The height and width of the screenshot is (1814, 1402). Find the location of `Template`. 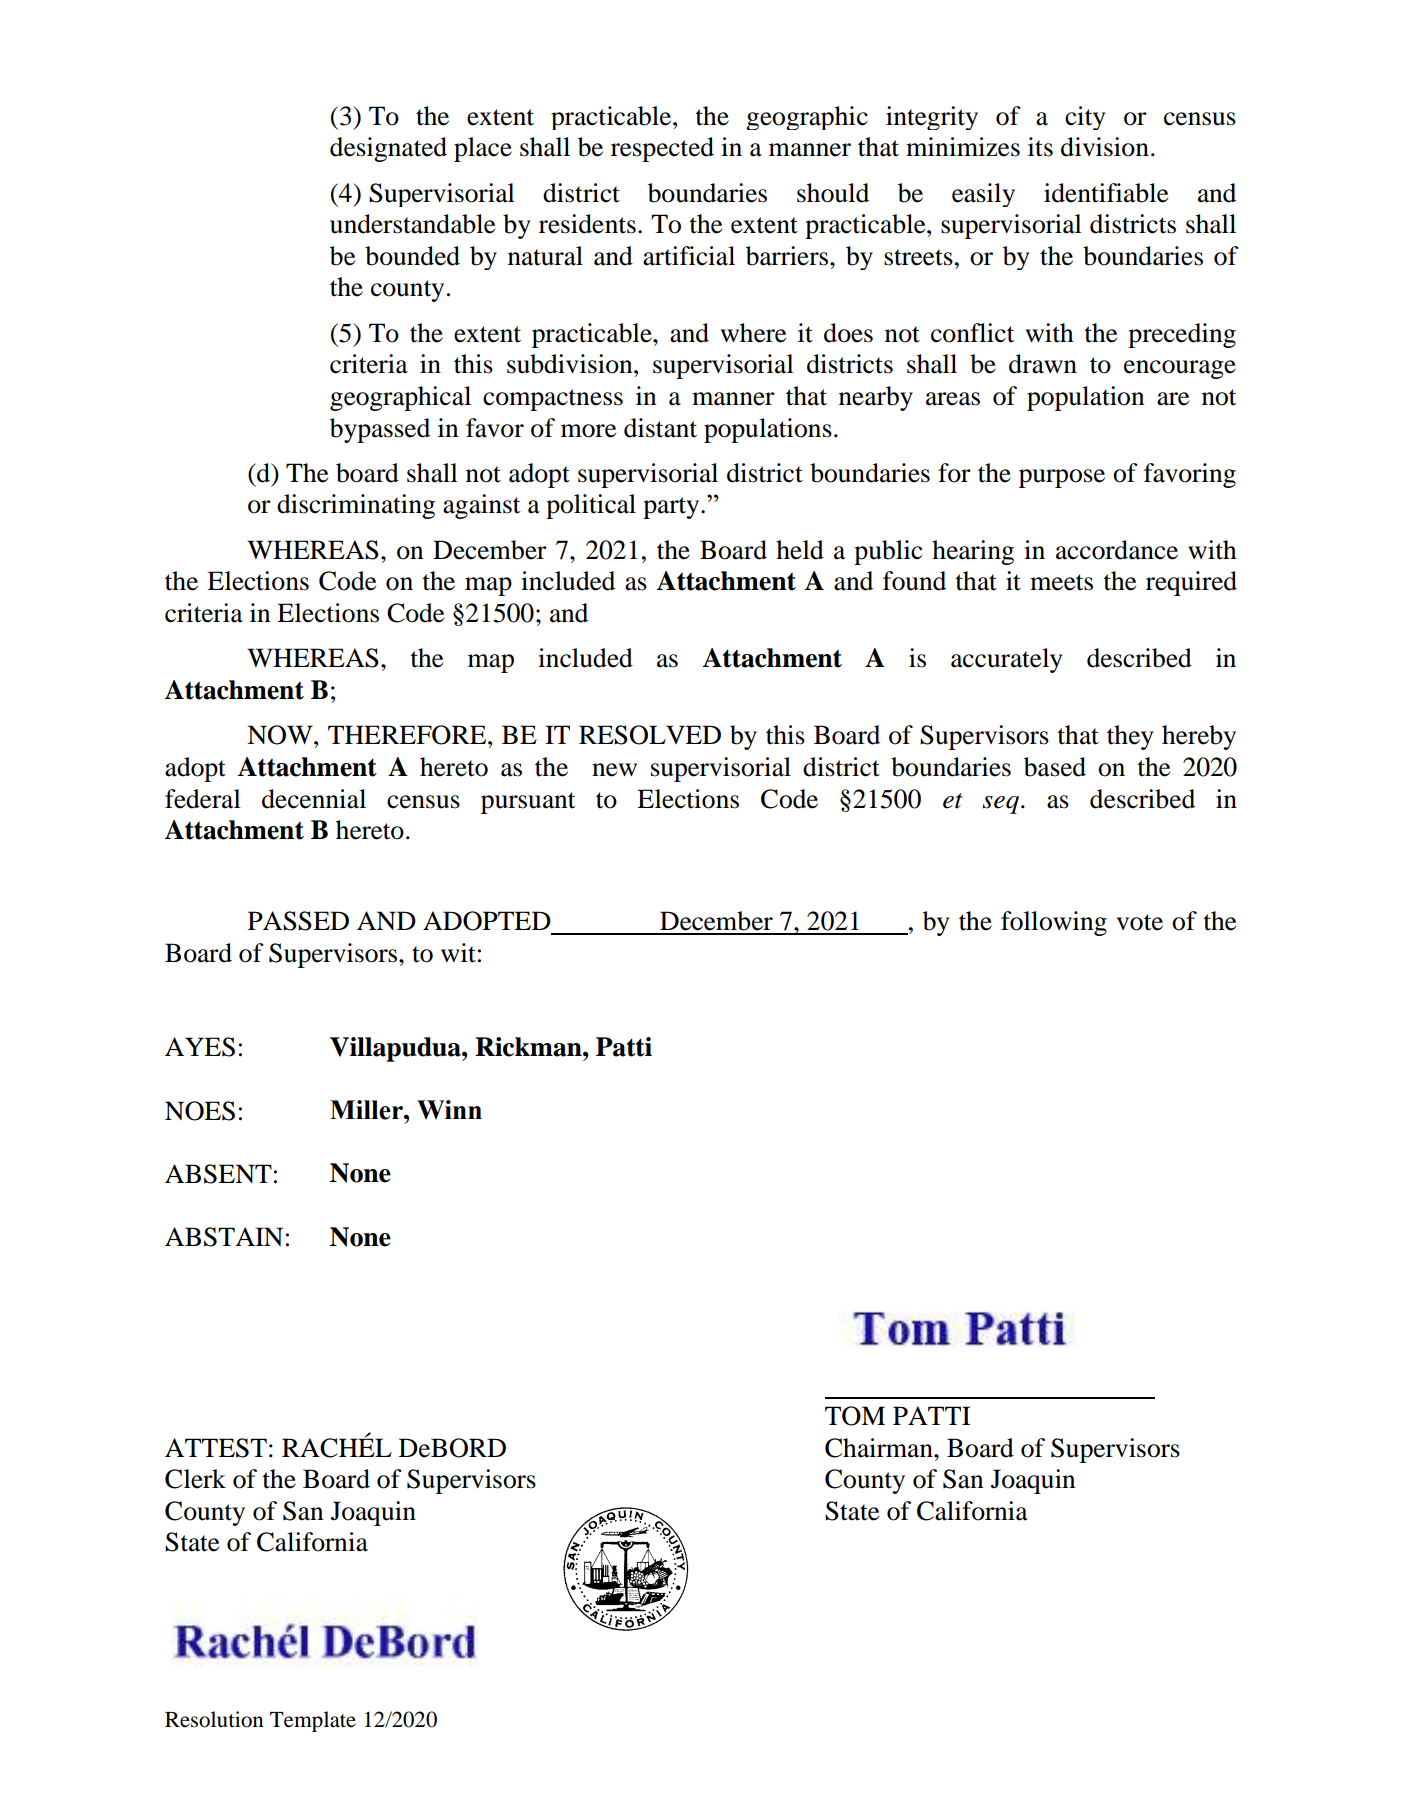

Template is located at coordinates (313, 1721).
